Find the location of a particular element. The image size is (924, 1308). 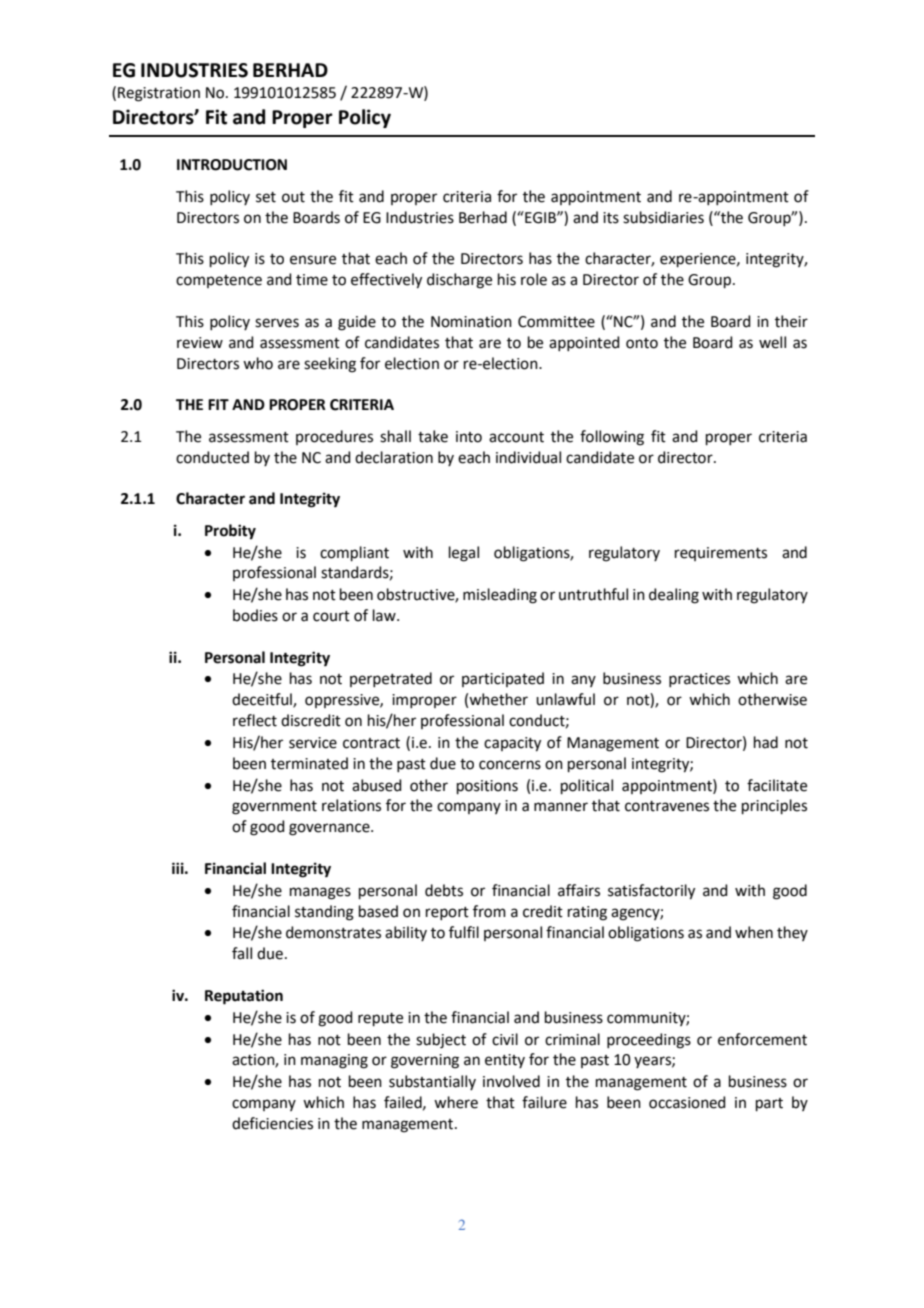

misleading is located at coordinates (500, 596).
